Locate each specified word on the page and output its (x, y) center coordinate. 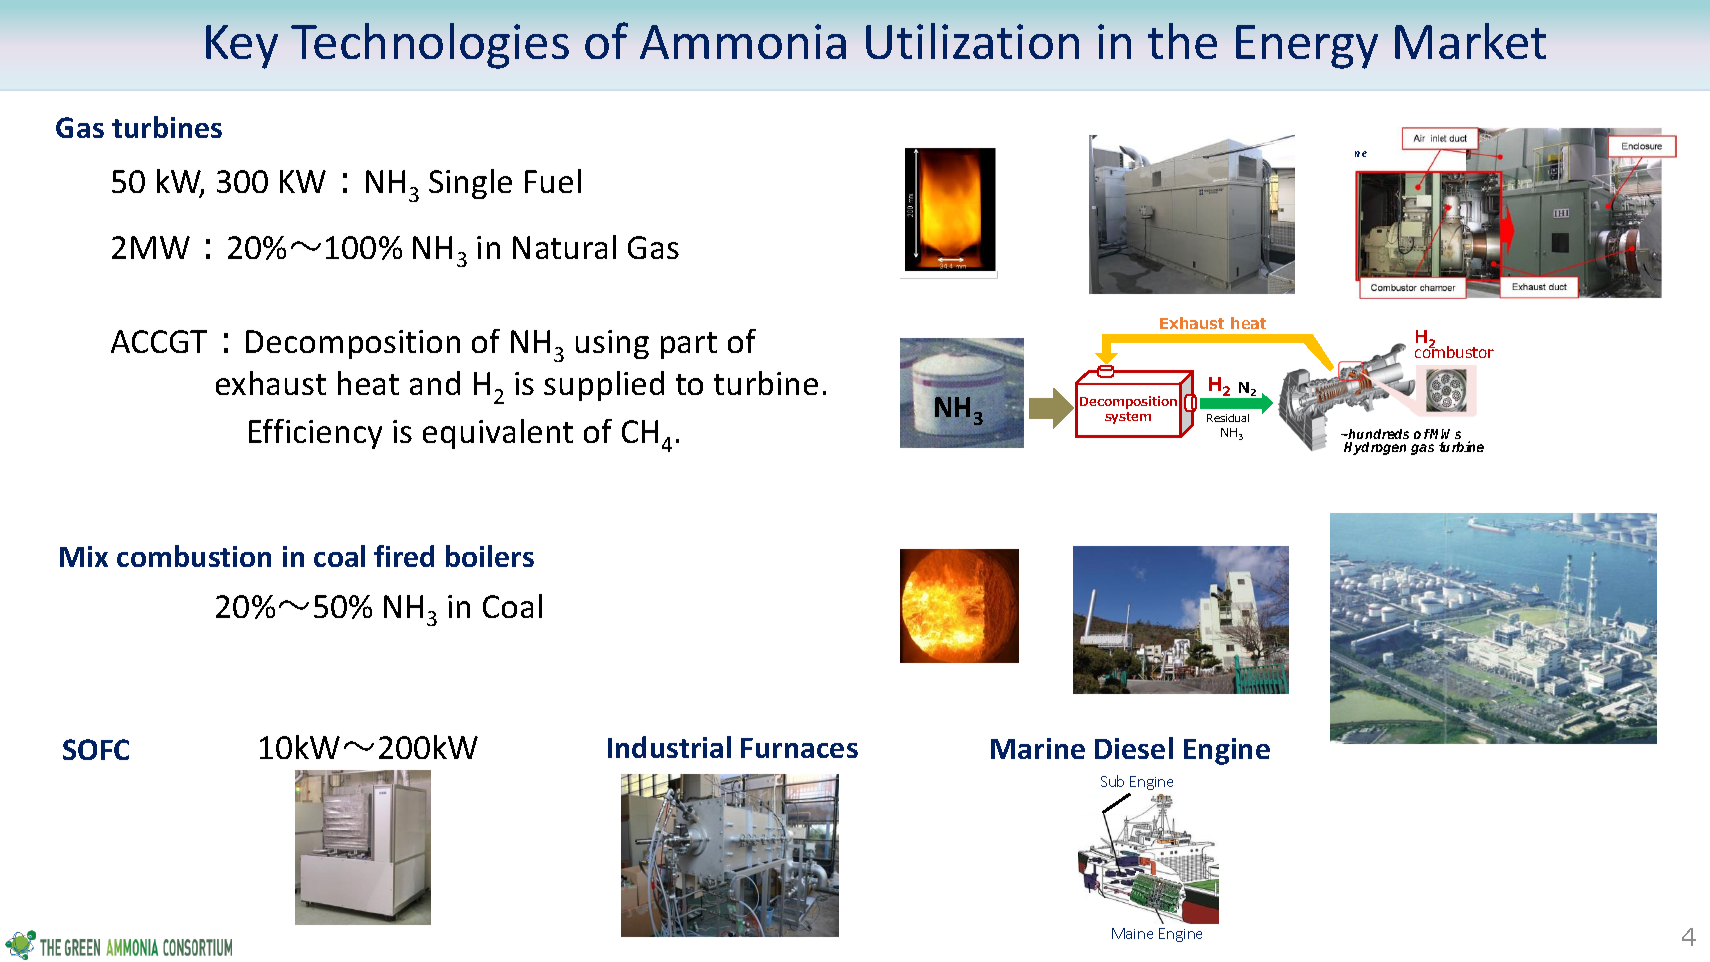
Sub (1112, 781)
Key (242, 47)
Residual (1228, 418)
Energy (1307, 47)
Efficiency (315, 434)
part (689, 345)
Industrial (669, 747)
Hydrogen (1375, 448)
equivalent (498, 434)
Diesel (1134, 748)
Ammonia (743, 41)
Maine (1132, 933)
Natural (564, 247)
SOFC (96, 749)
